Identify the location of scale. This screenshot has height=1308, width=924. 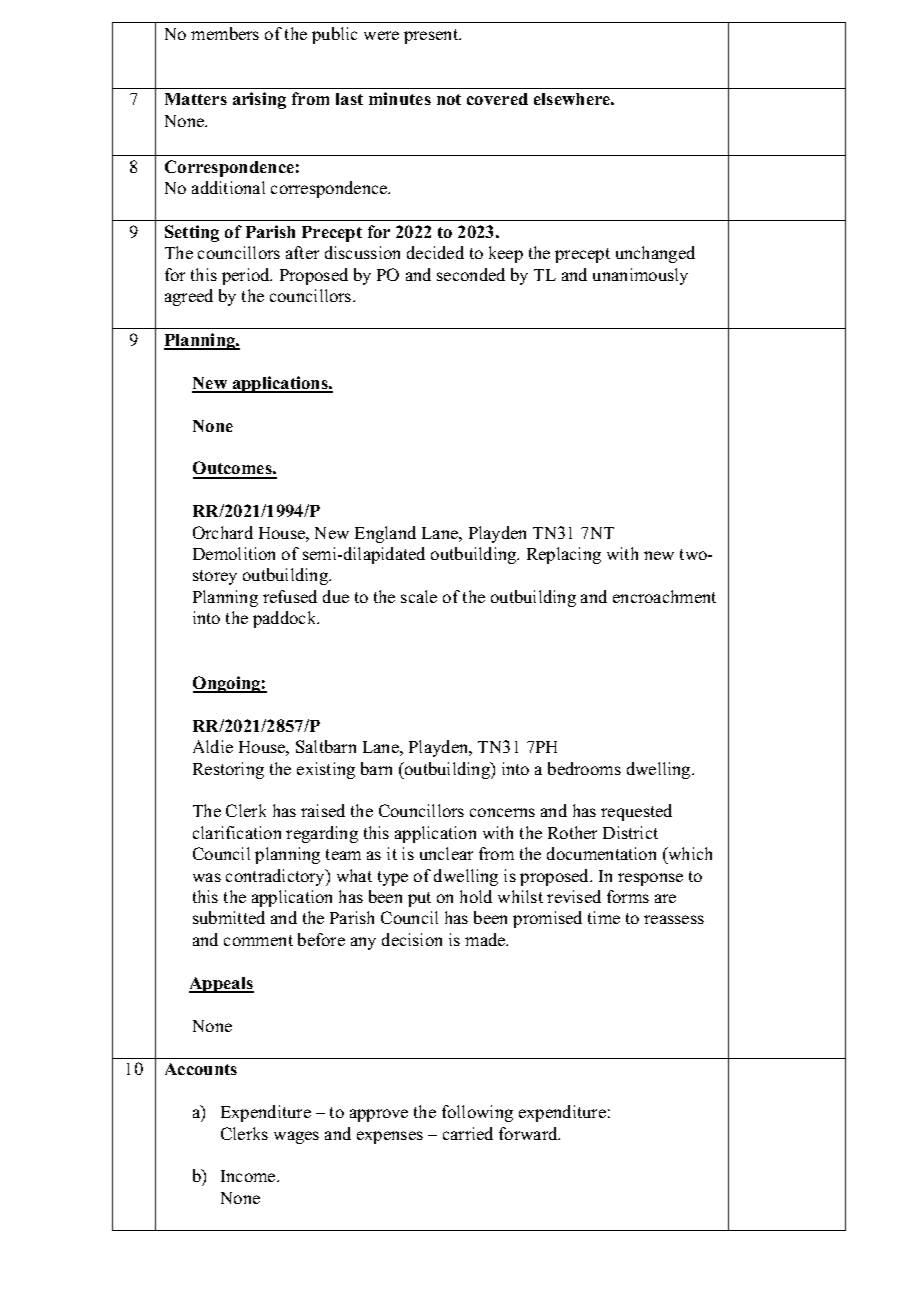
(419, 596).
